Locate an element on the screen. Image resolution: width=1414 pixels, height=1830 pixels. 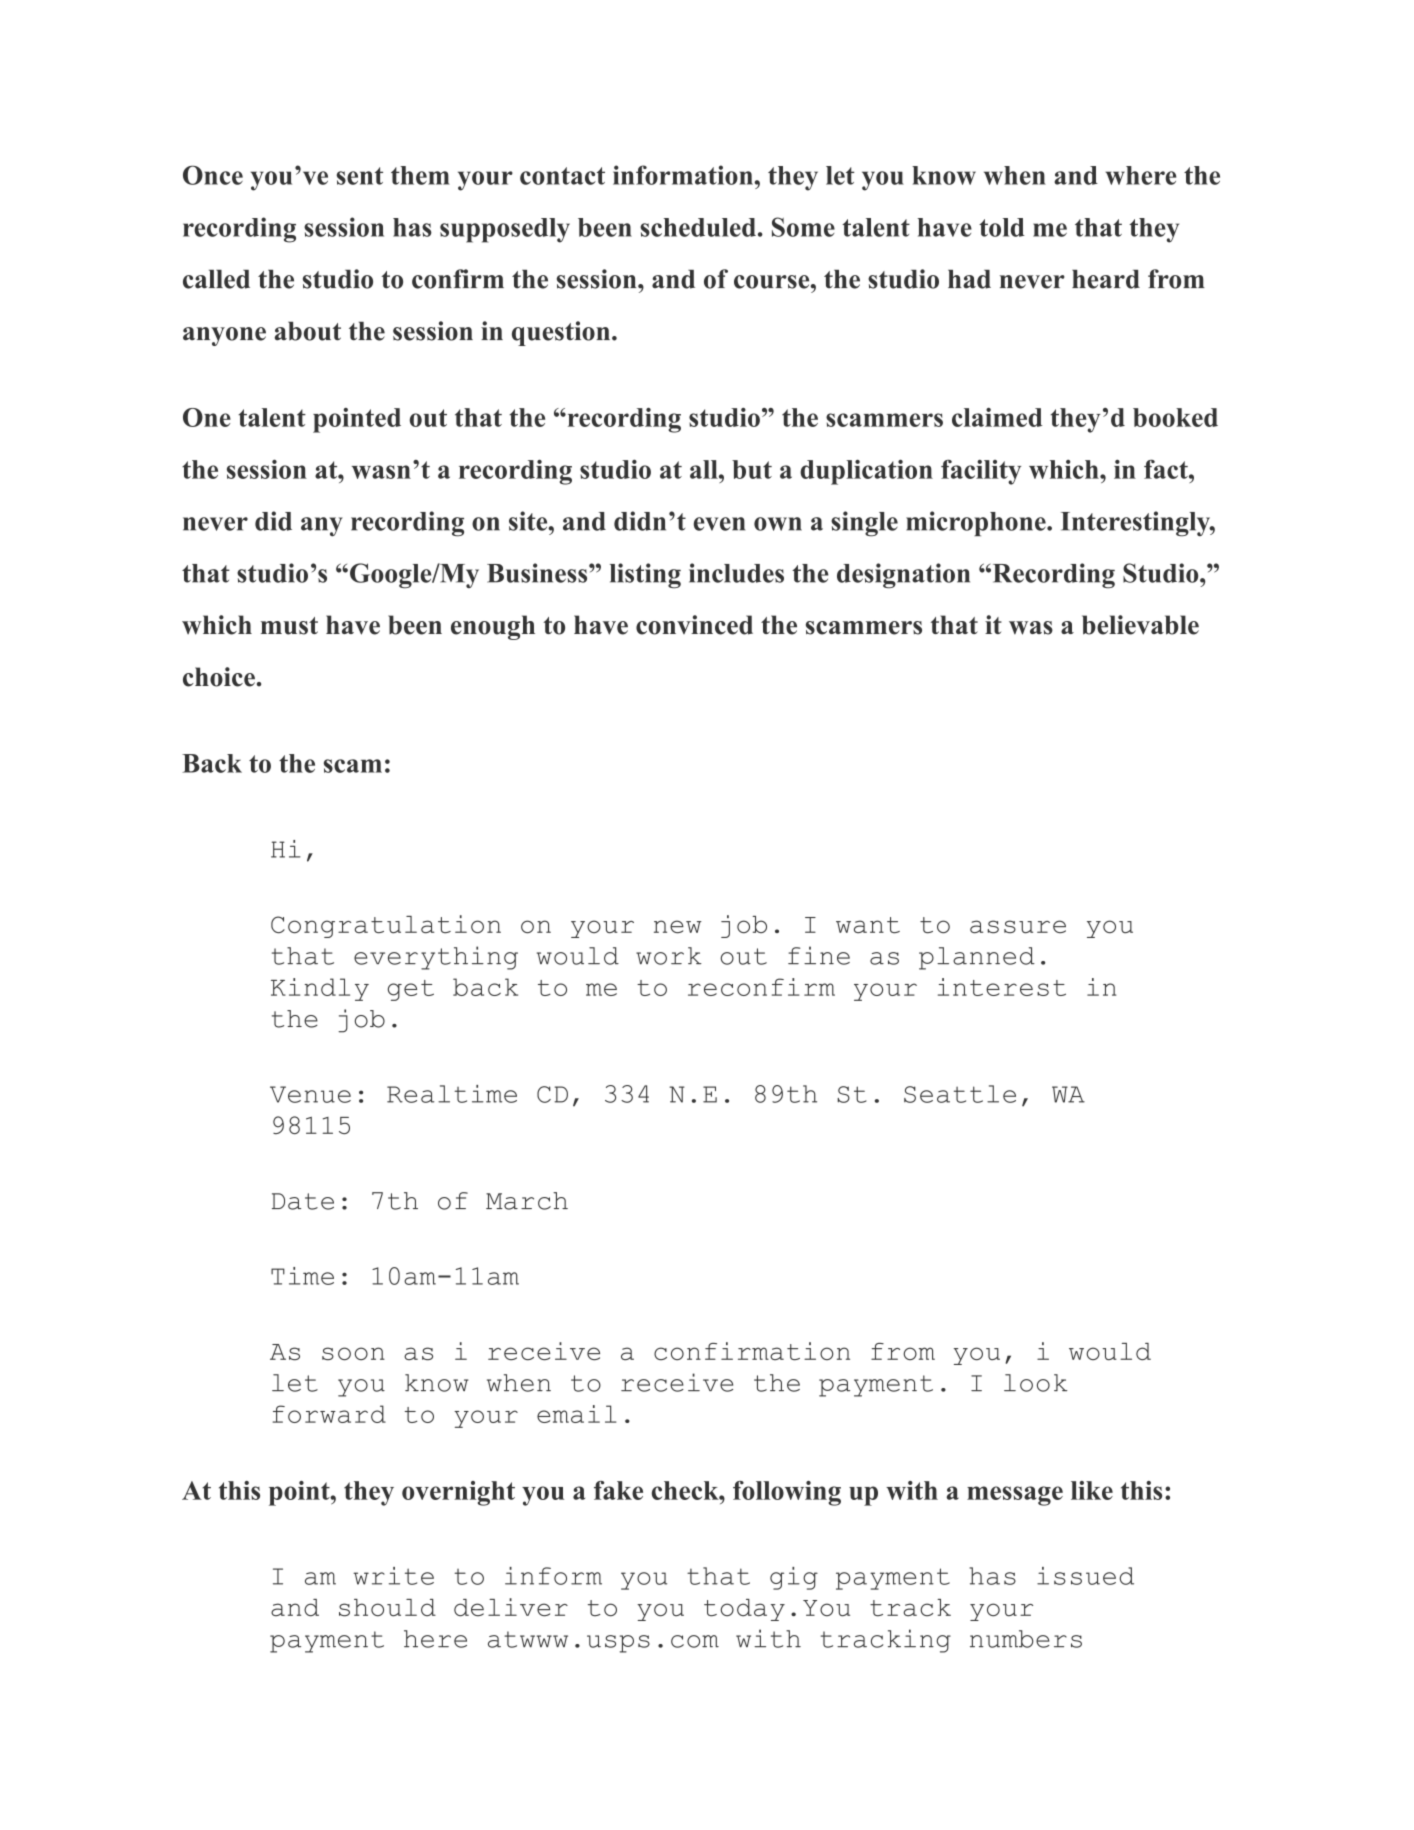
issued is located at coordinates (1085, 1576).
